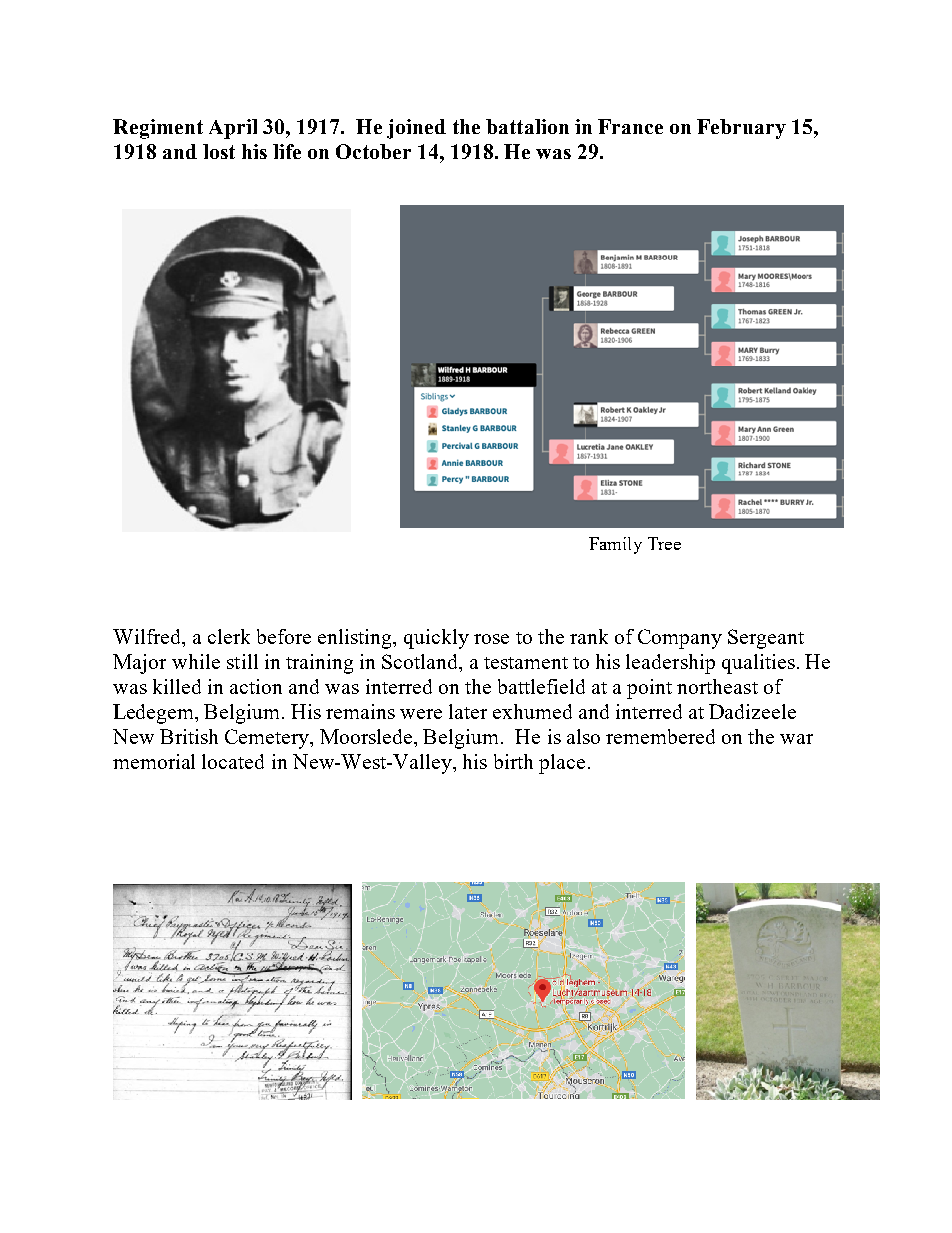 The height and width of the document is (1233, 952). What do you see at coordinates (630, 126) in the document?
I see `France` at bounding box center [630, 126].
